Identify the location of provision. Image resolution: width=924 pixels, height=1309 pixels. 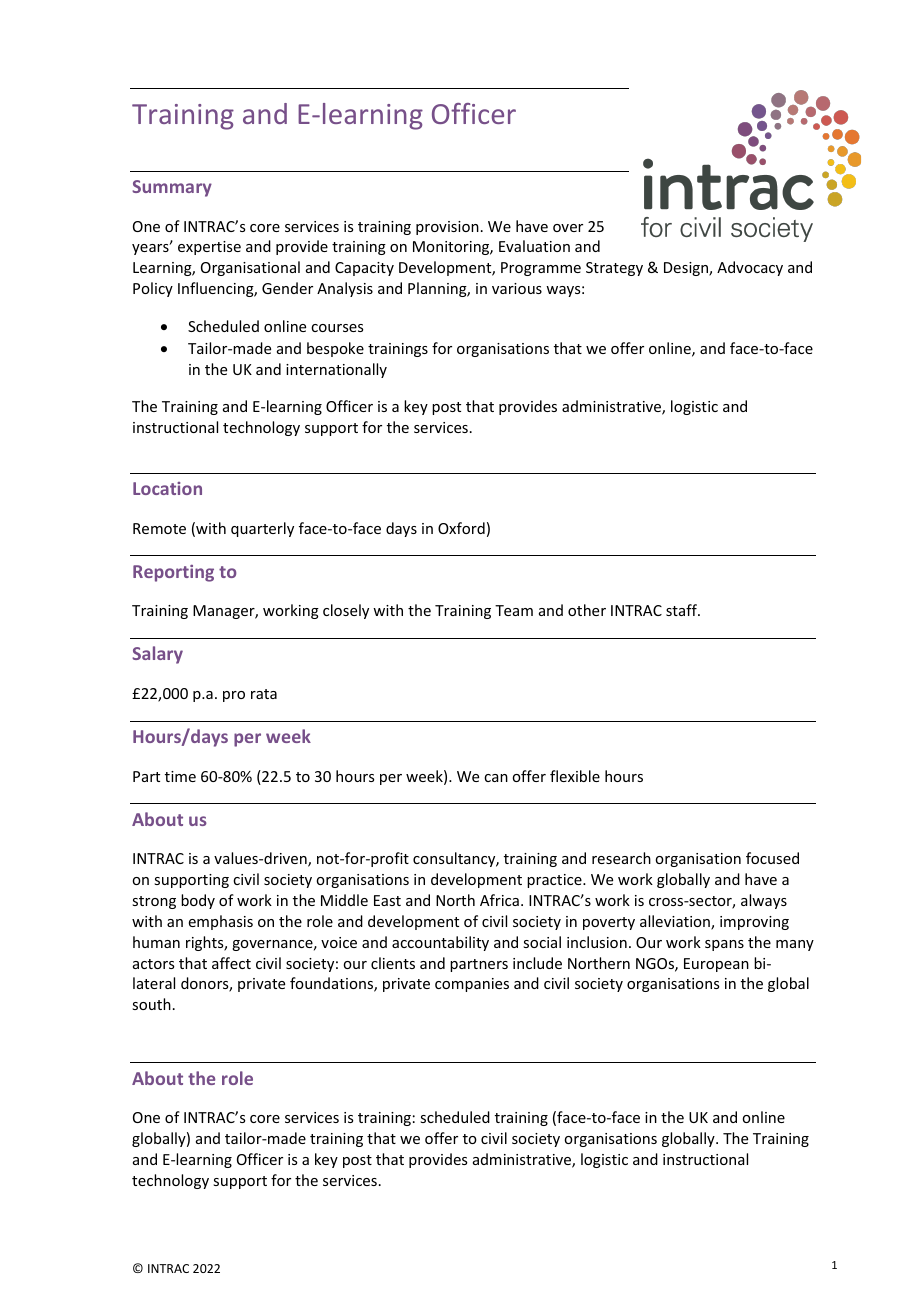
(447, 228).
